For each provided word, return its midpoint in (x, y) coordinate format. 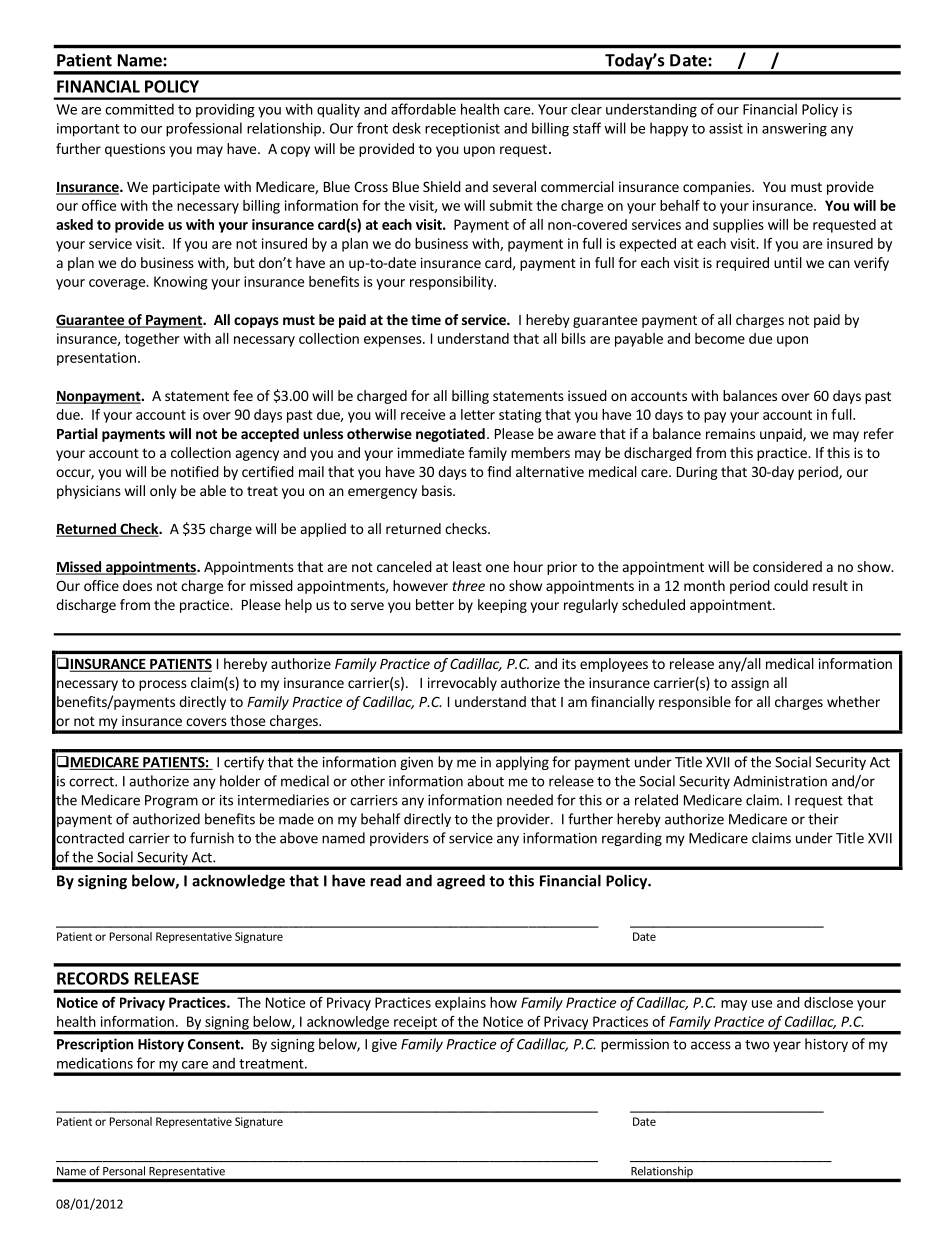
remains (730, 433)
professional (204, 129)
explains (460, 1004)
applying (522, 763)
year (787, 1046)
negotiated (450, 435)
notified (195, 471)
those (247, 720)
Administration (780, 781)
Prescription (95, 1045)
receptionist (462, 130)
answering (794, 130)
